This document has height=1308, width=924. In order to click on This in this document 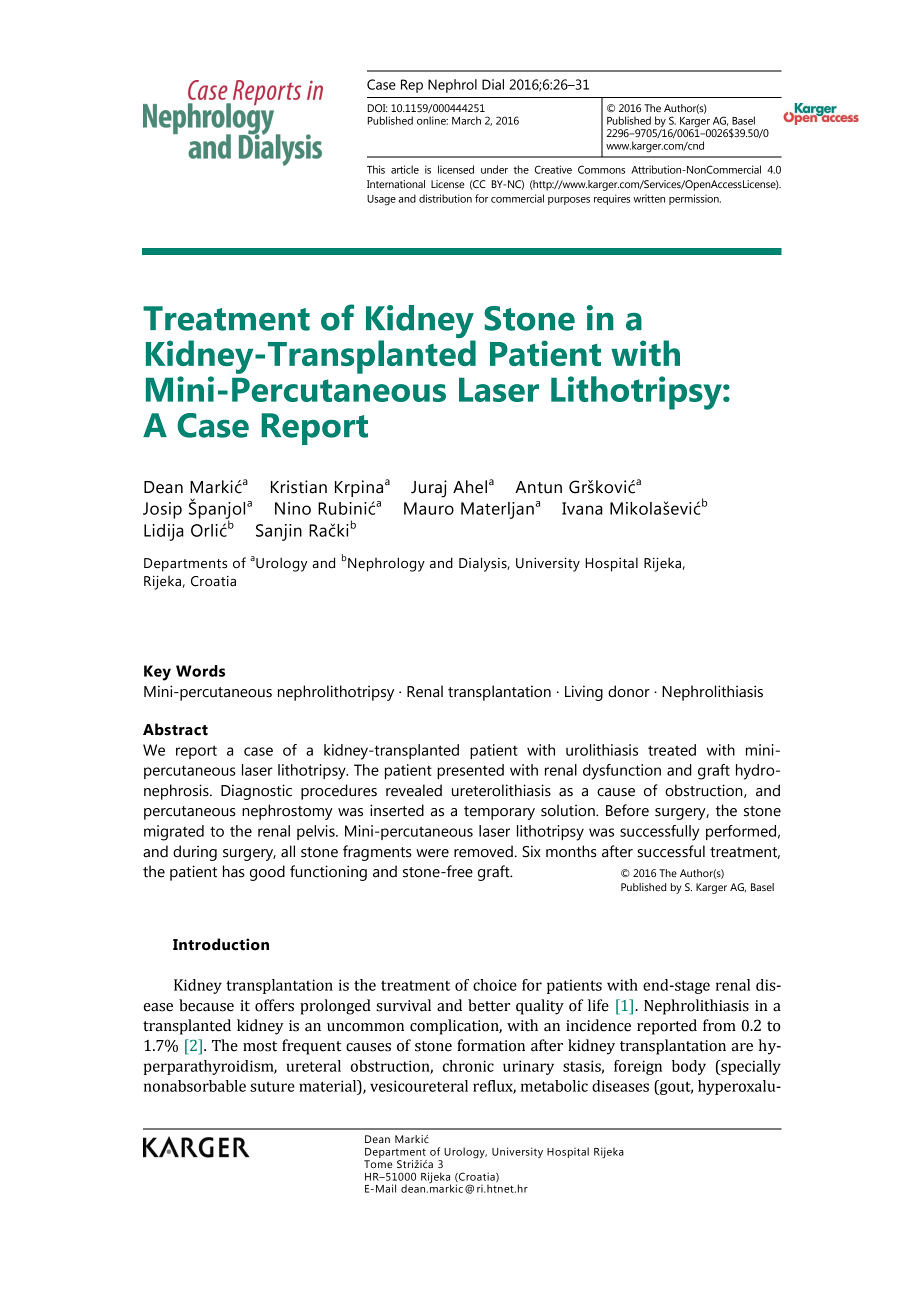, I will do `click(376, 169)`.
